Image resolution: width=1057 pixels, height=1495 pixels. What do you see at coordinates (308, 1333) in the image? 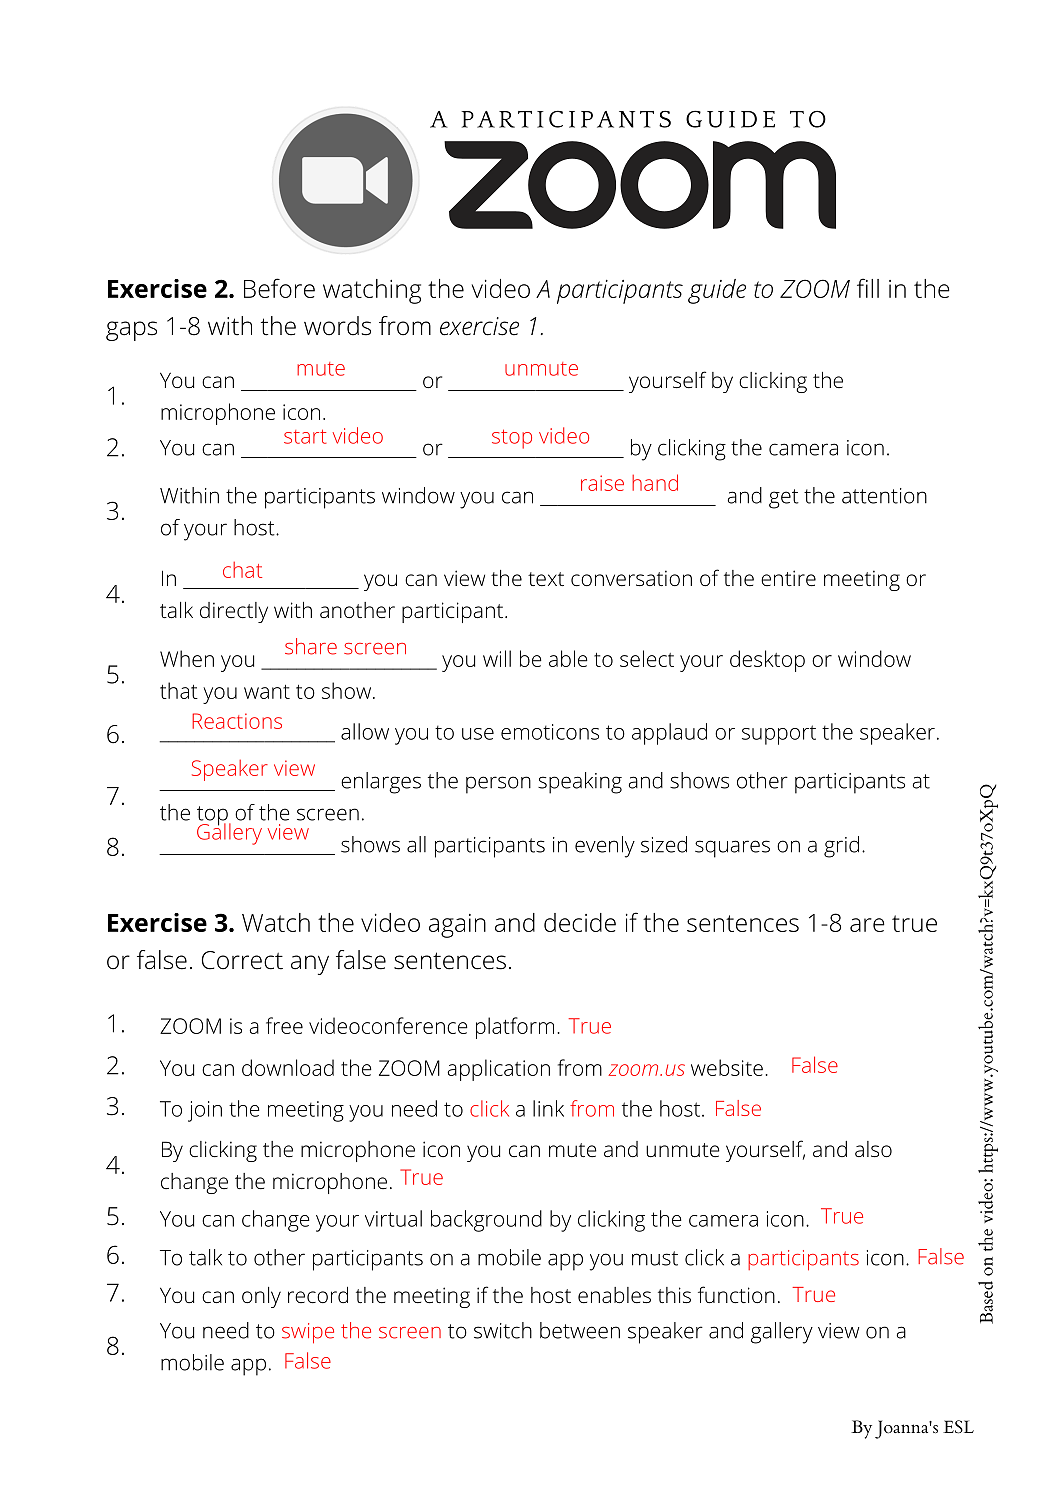
I see `swipe` at bounding box center [308, 1333].
